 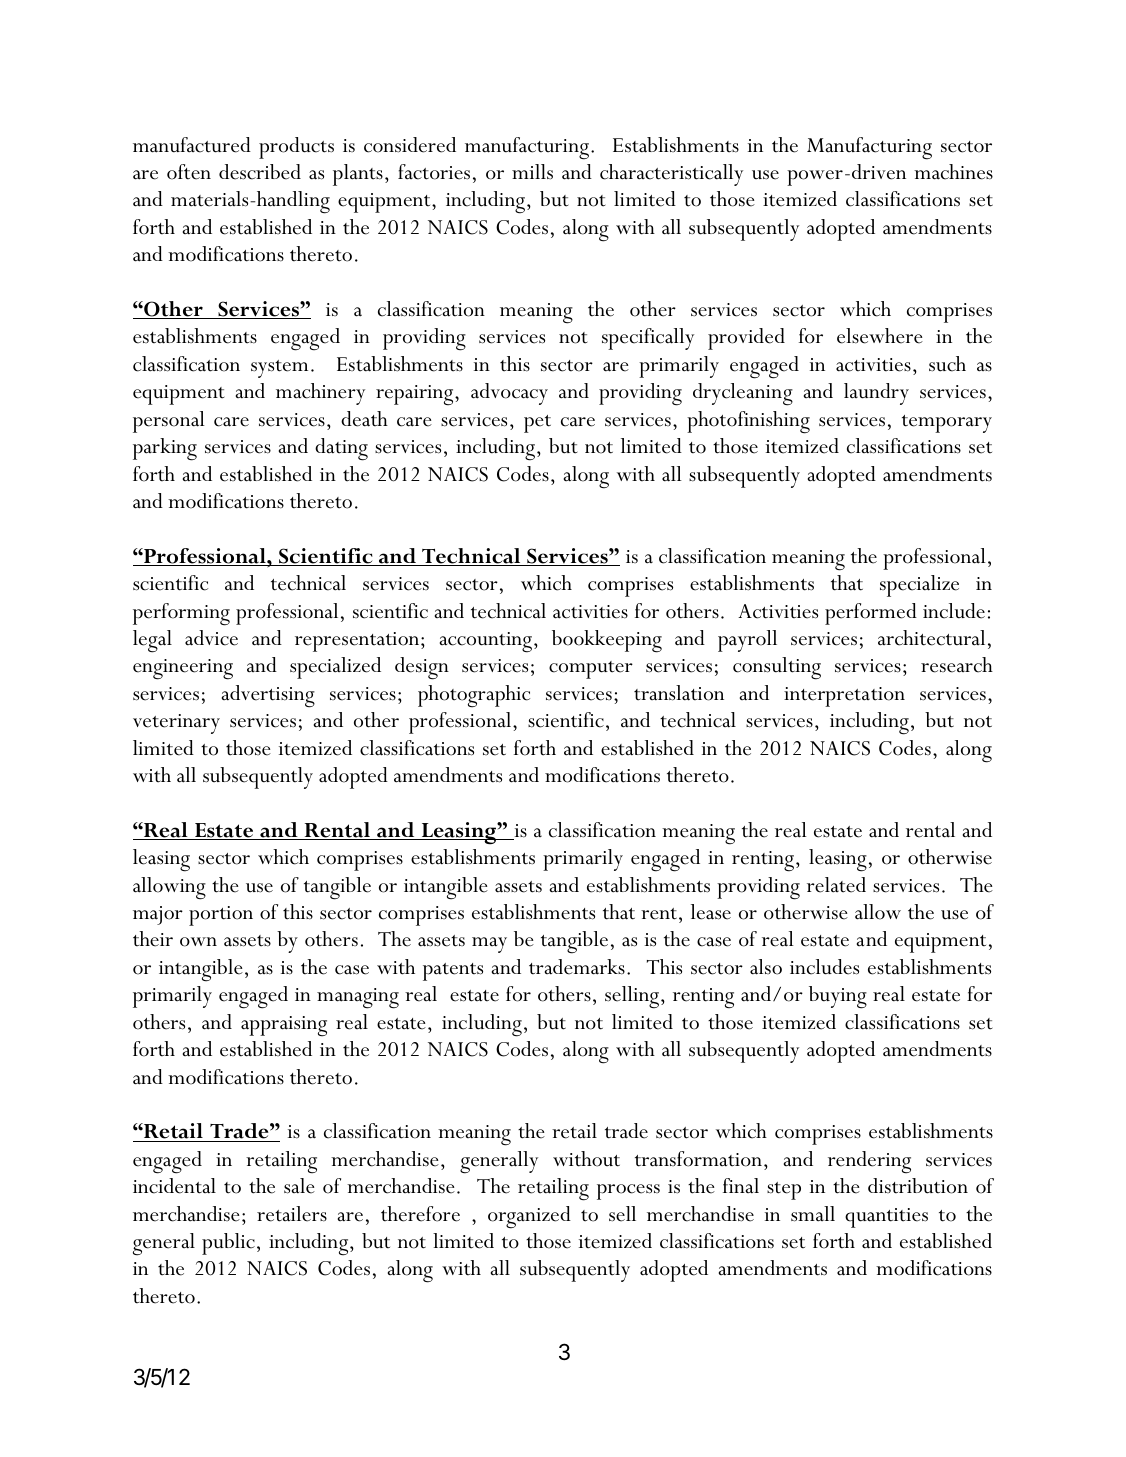 What do you see at coordinates (260, 172) in the screenshot?
I see `described` at bounding box center [260, 172].
